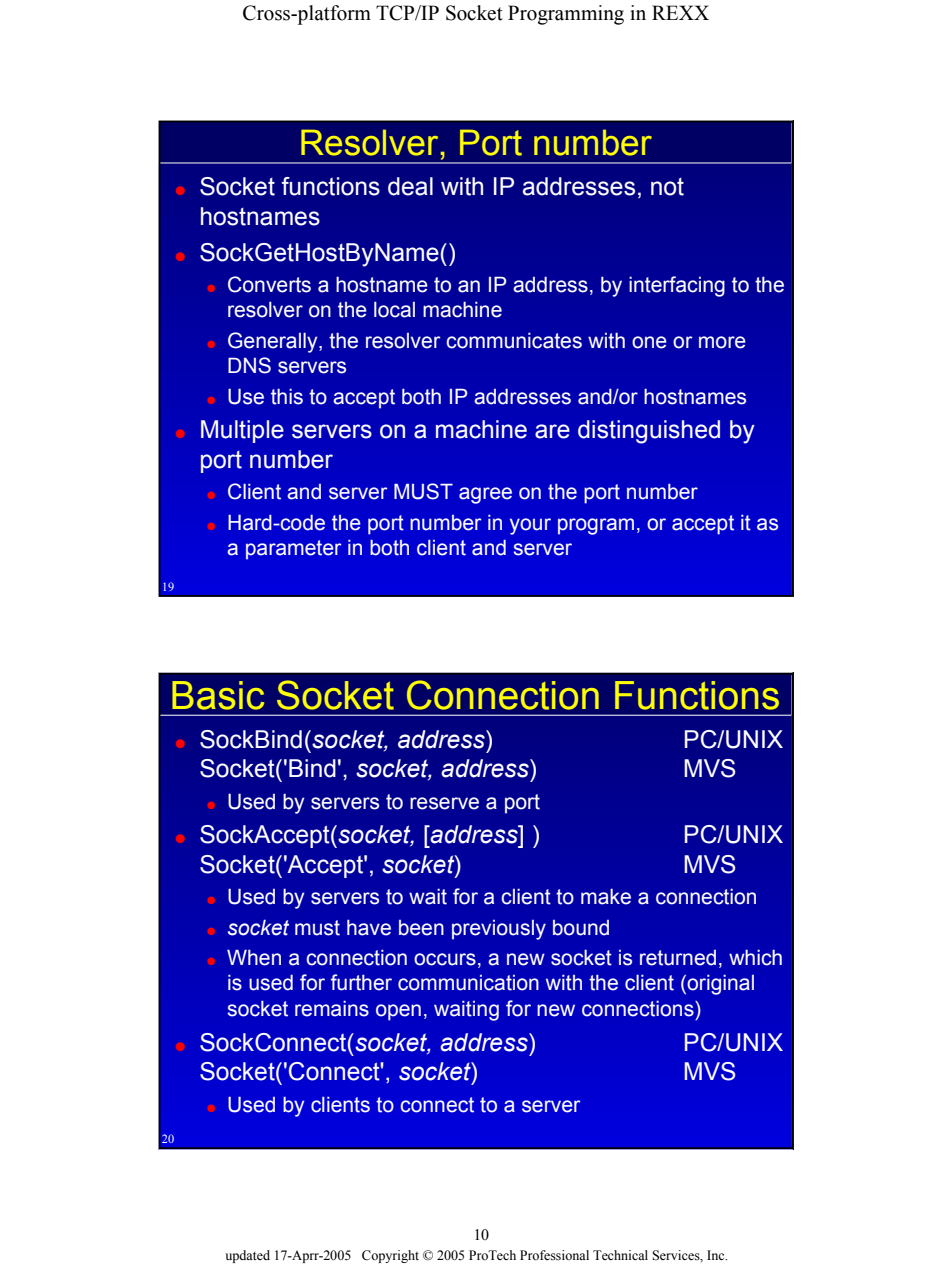 The width and height of the image is (952, 1270). I want to click on updated, so click(248, 1256).
